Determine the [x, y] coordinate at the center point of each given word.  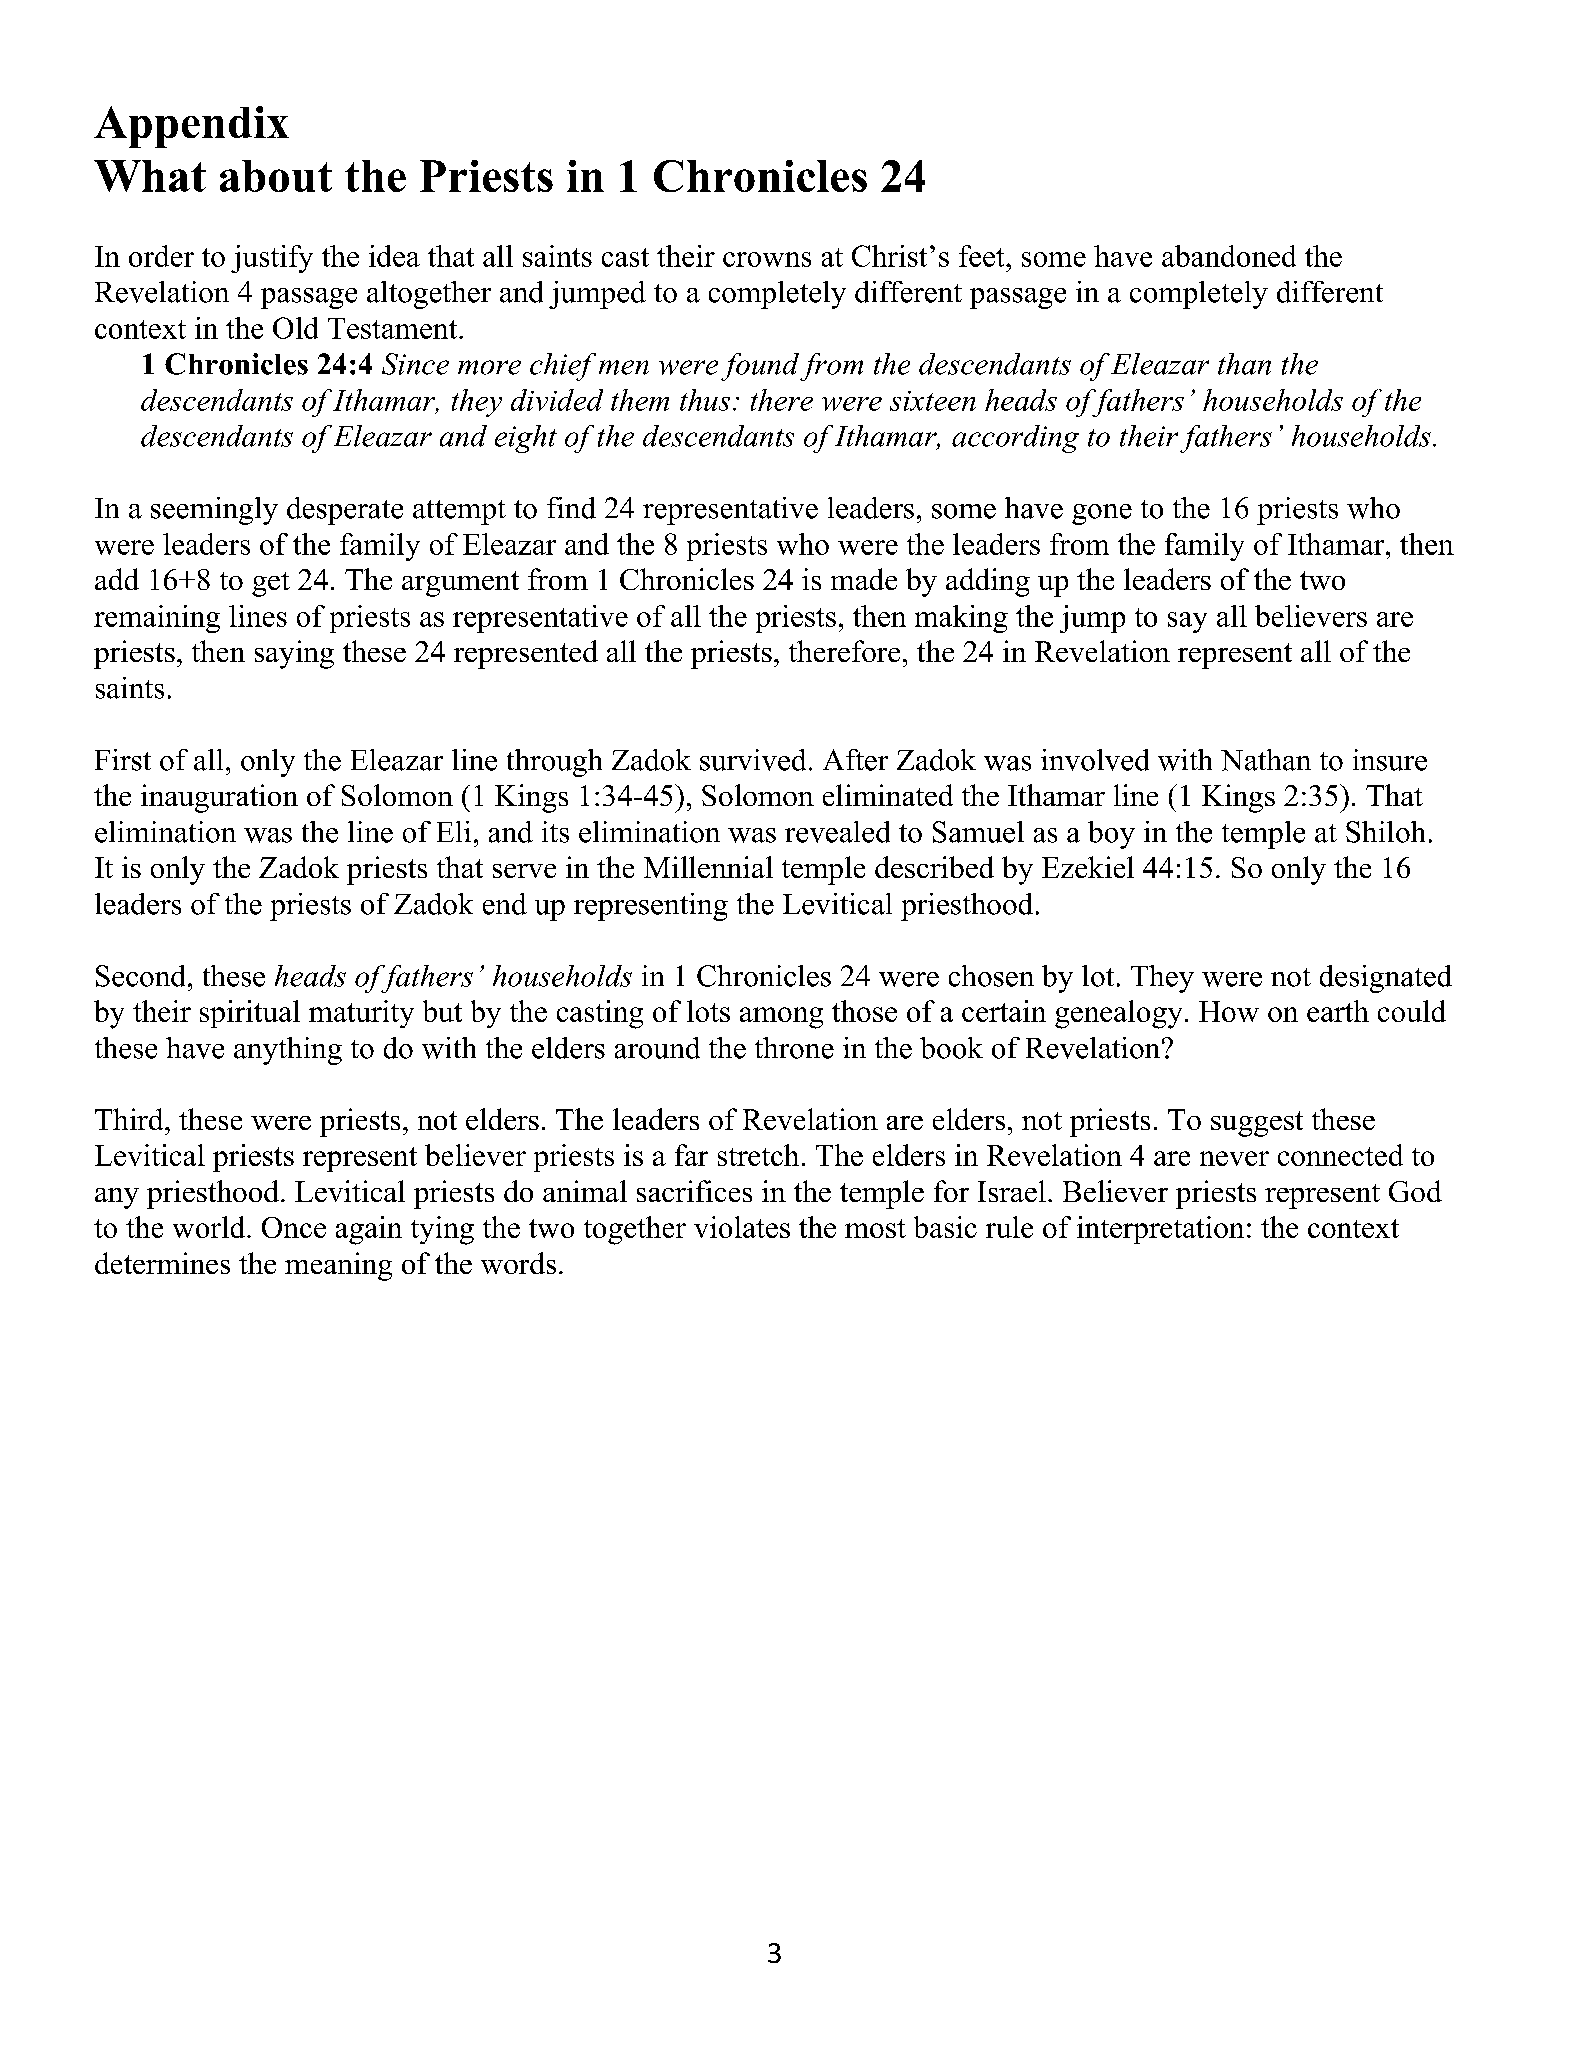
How [1229, 1011]
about [276, 176]
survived [753, 760]
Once [294, 1227]
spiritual [250, 1014]
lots [708, 1011]
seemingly [214, 511]
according [1015, 439]
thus [705, 400]
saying [294, 654]
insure [1390, 760]
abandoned [1229, 256]
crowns [767, 259]
